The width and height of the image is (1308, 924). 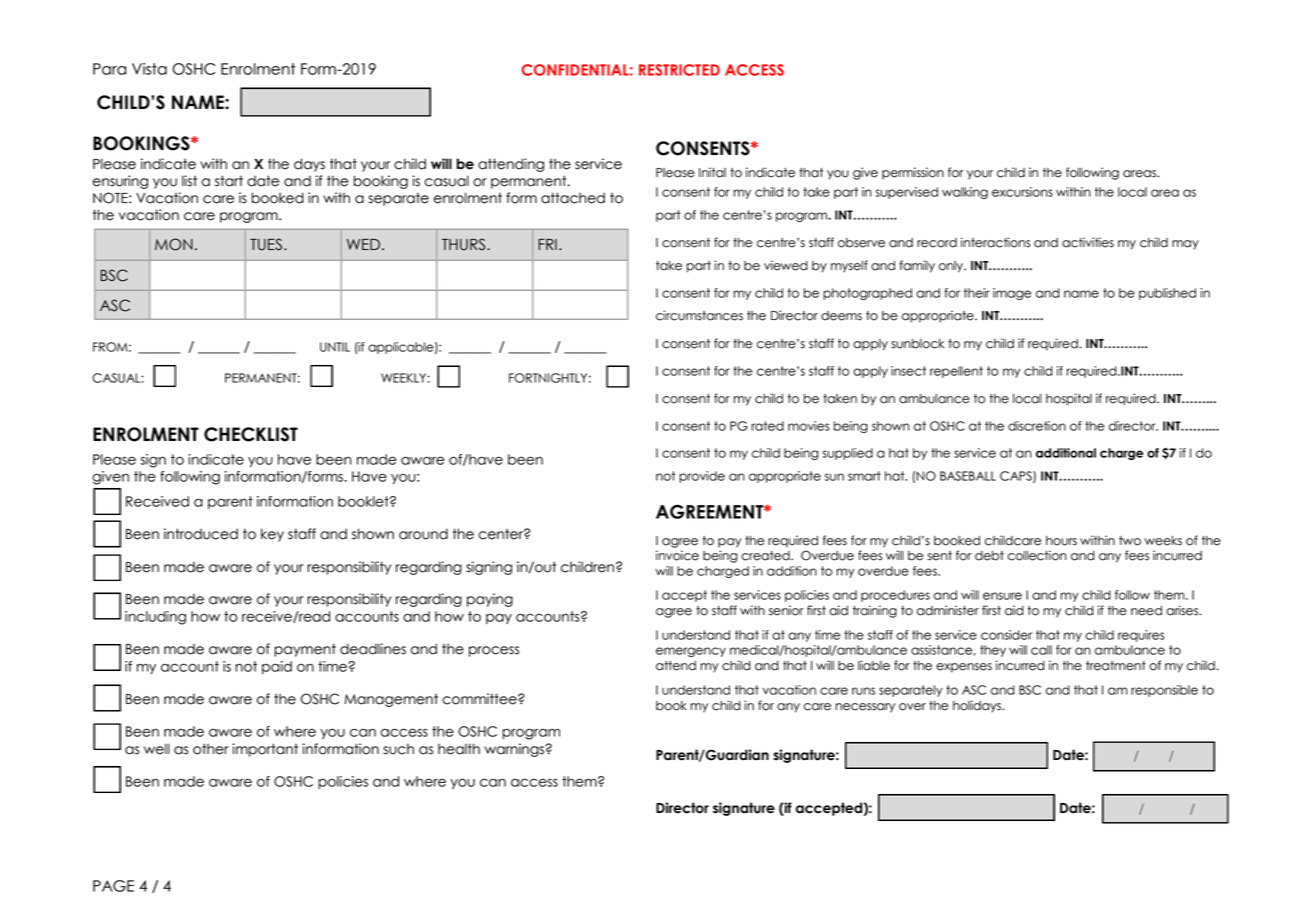 I want to click on Vista, so click(x=149, y=69).
